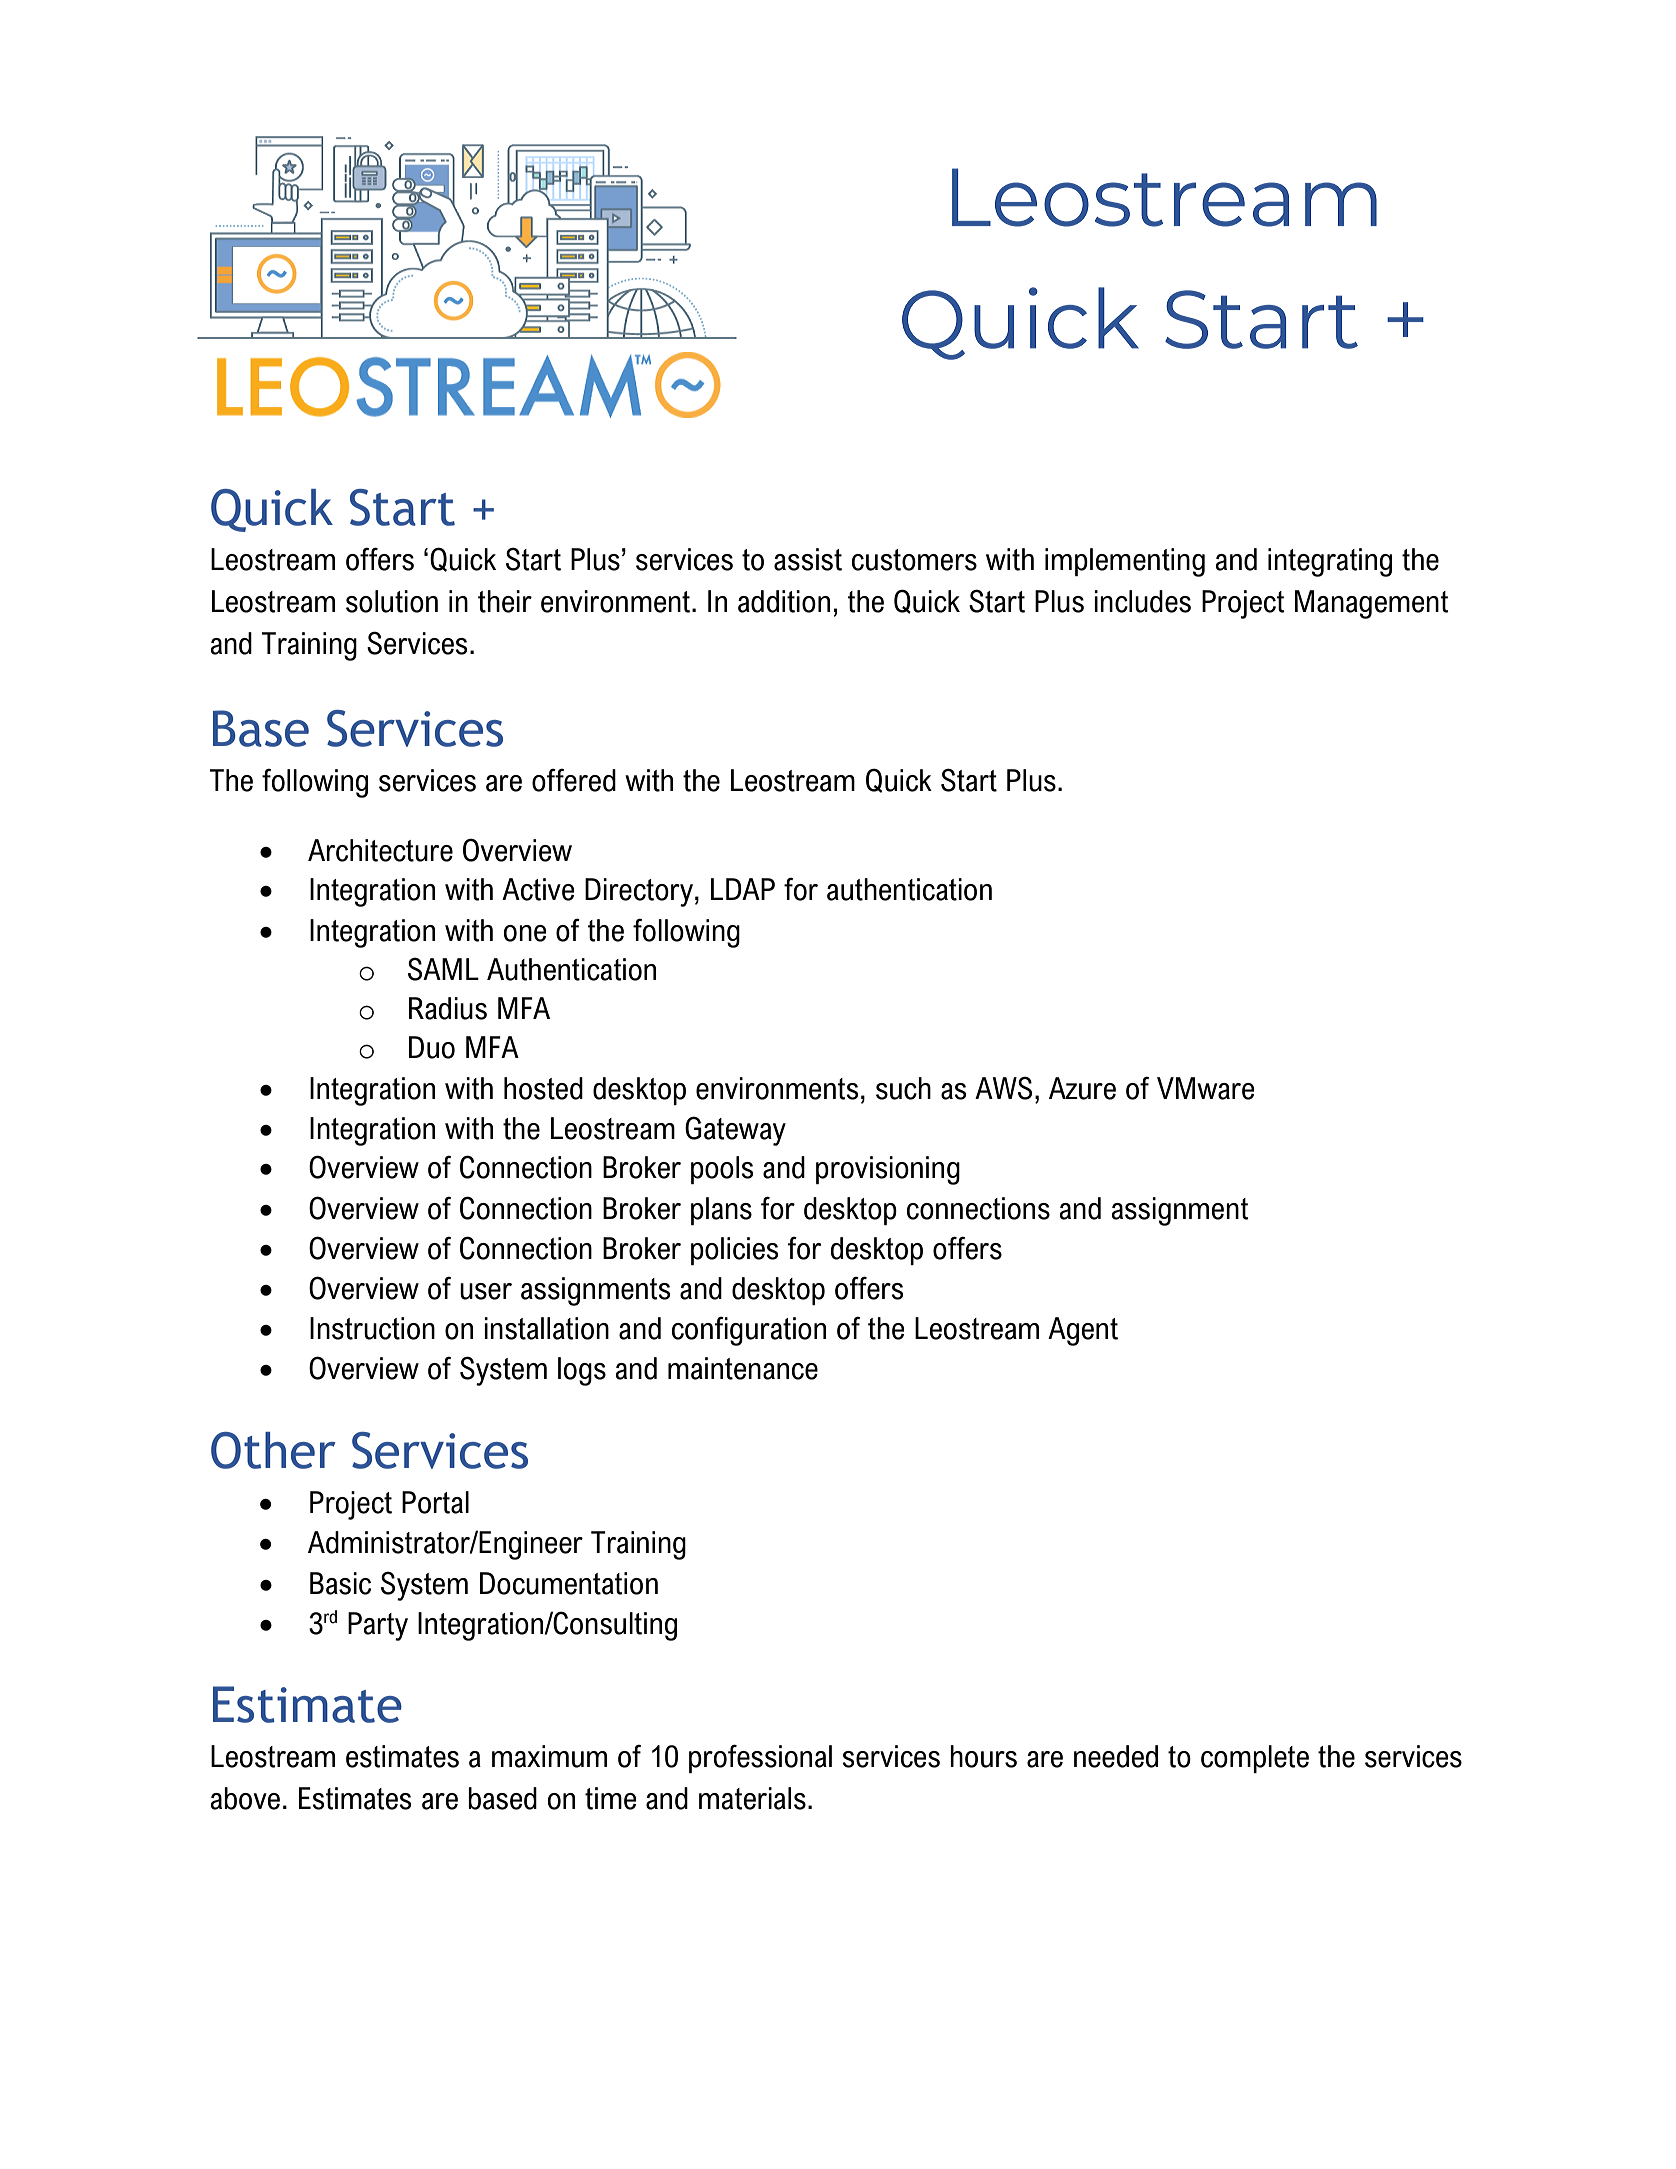 The image size is (1676, 2169). What do you see at coordinates (245, 1798) in the screenshot?
I see `above` at bounding box center [245, 1798].
